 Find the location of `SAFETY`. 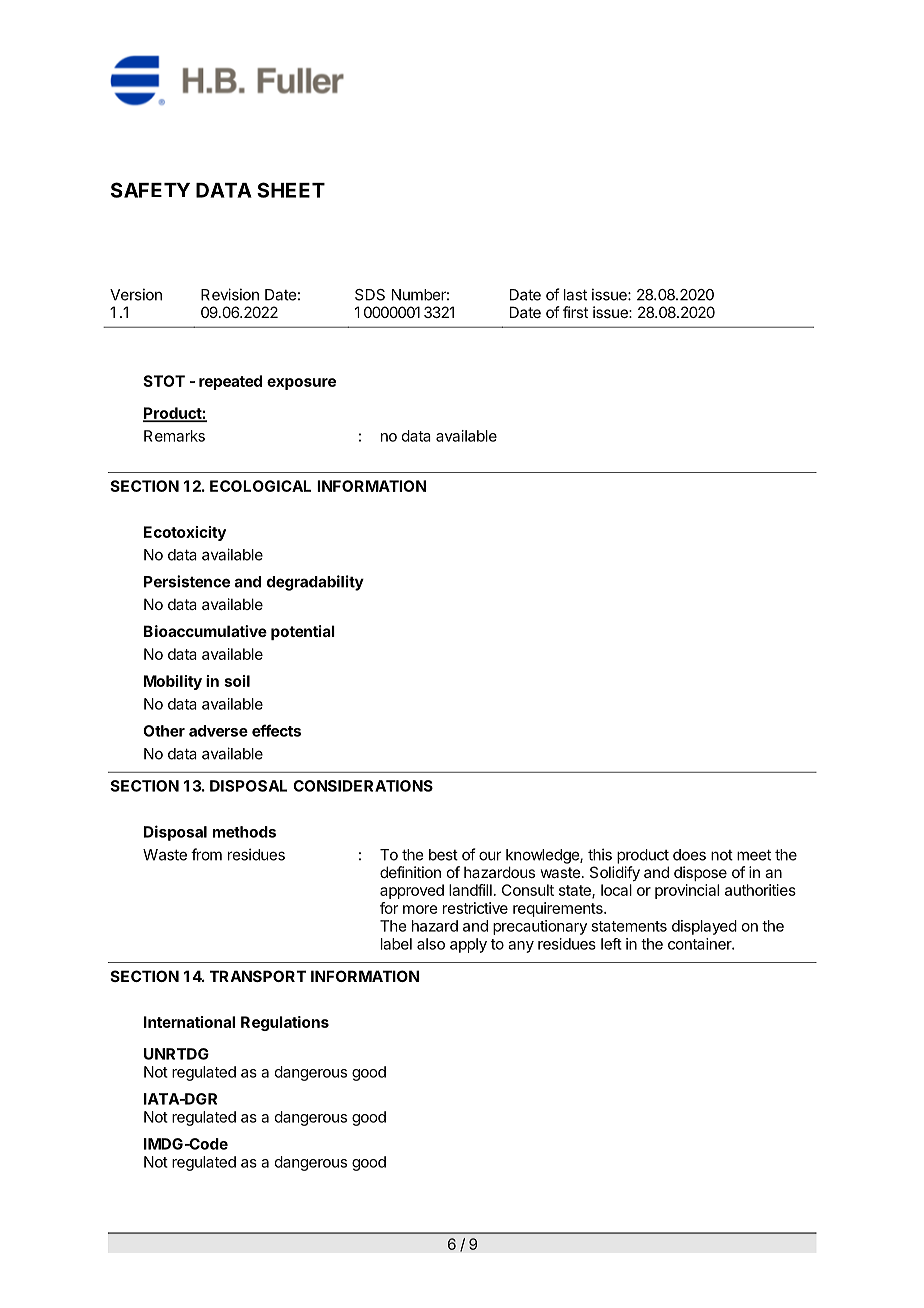

SAFETY is located at coordinates (150, 190).
